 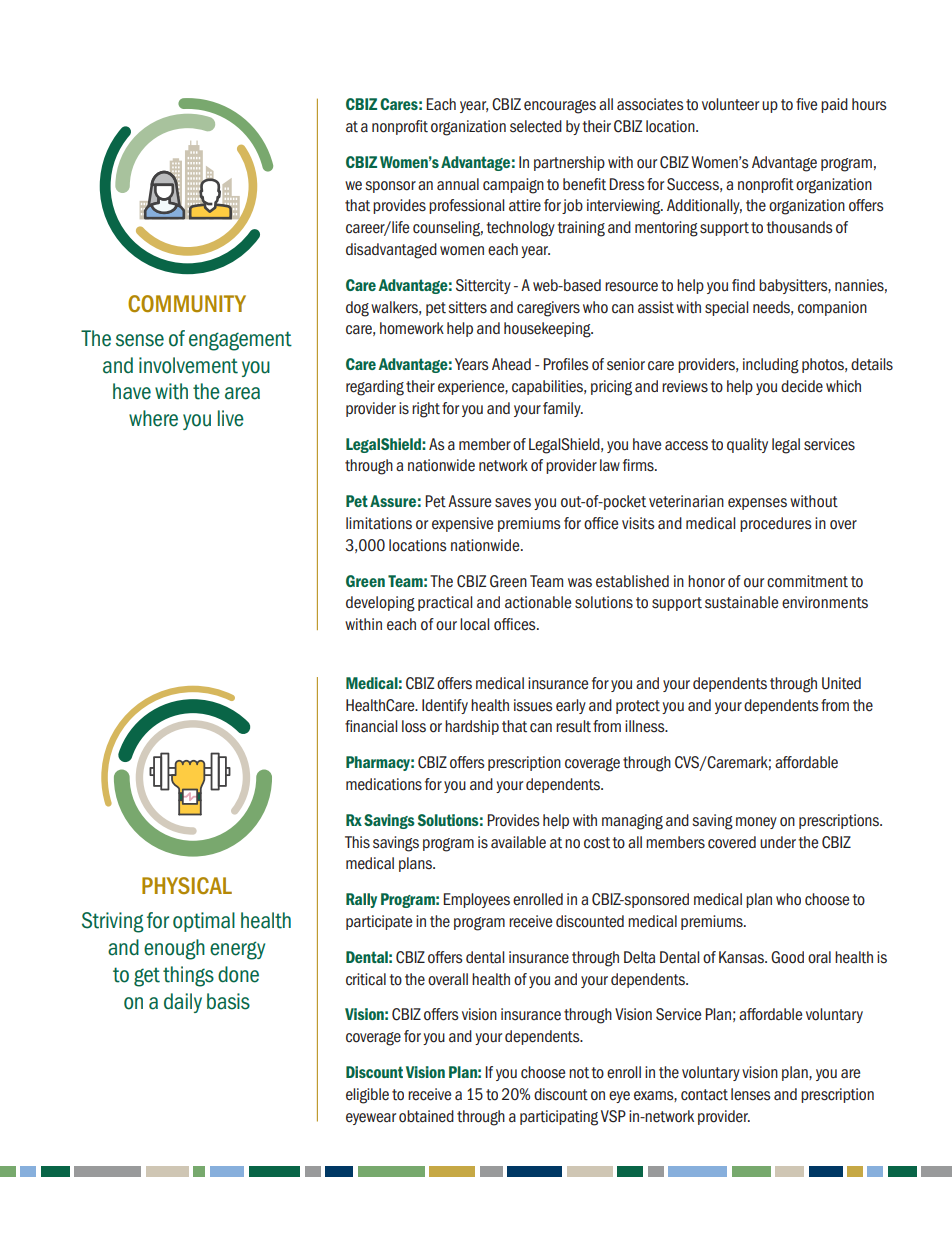 I want to click on developing, so click(x=380, y=604).
